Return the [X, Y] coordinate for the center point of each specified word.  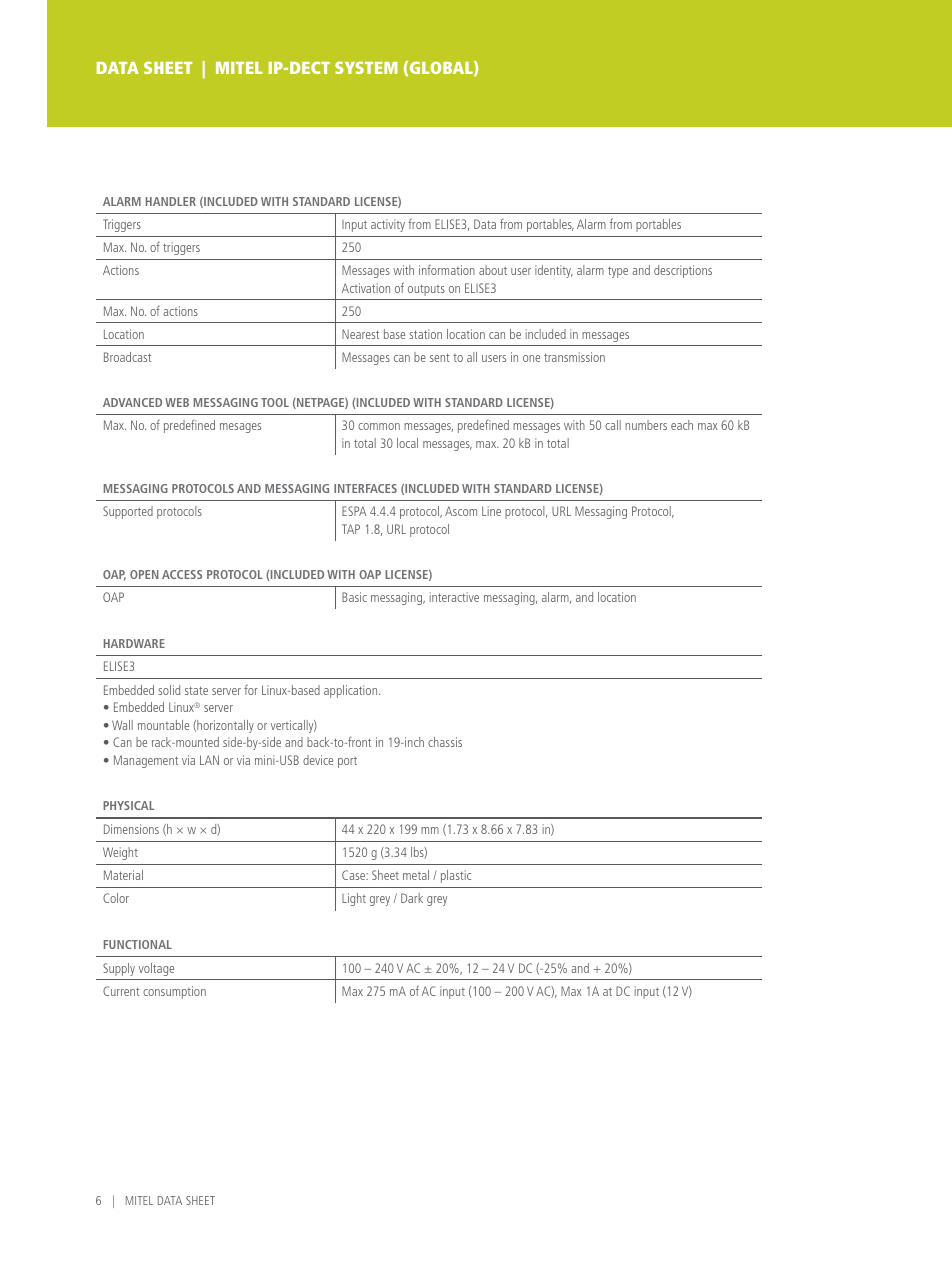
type [618, 272]
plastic [456, 876]
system [366, 67]
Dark [412, 898]
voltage [156, 969]
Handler [171, 201]
